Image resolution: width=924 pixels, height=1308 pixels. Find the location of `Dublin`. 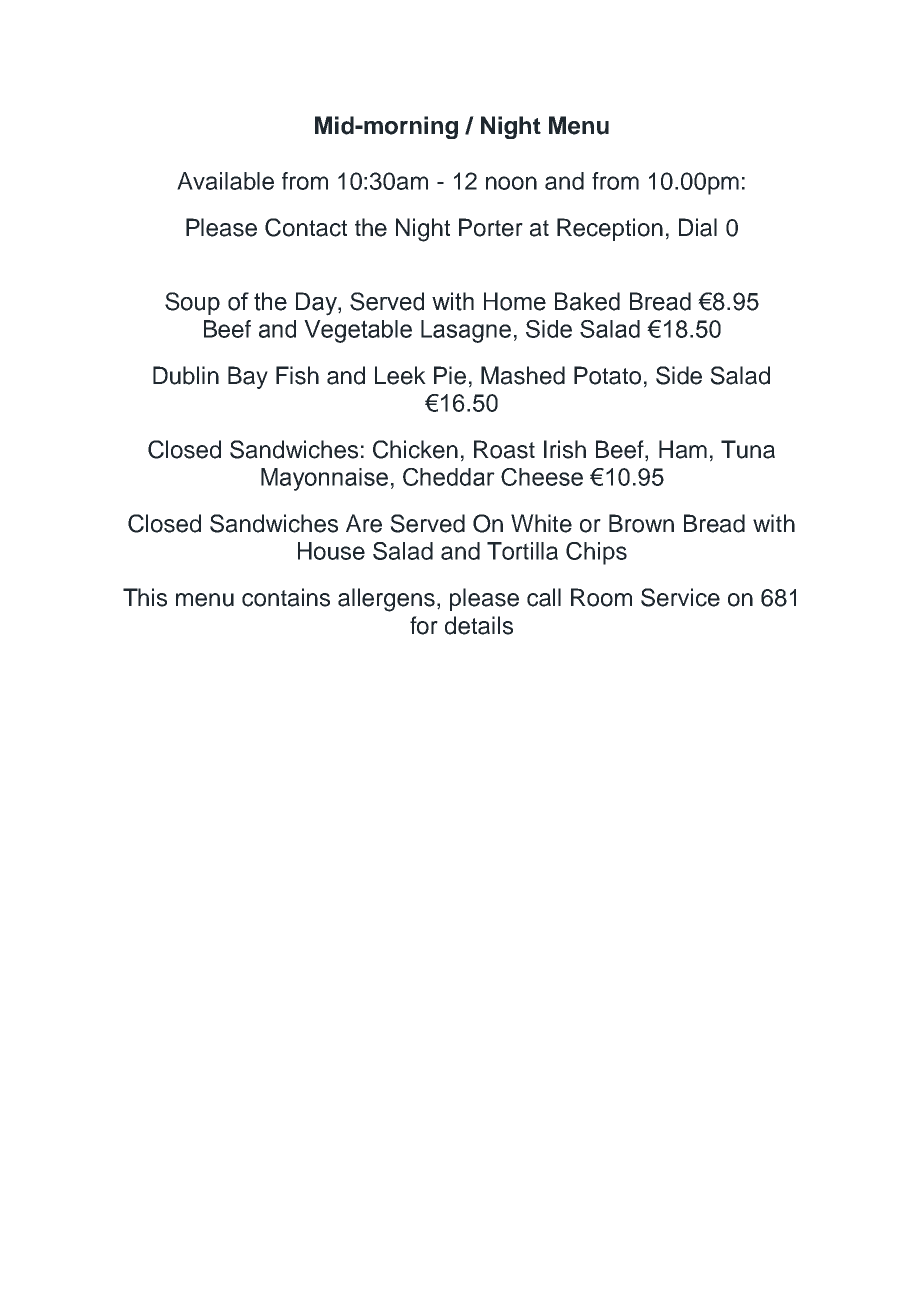

Dublin is located at coordinates (186, 375).
